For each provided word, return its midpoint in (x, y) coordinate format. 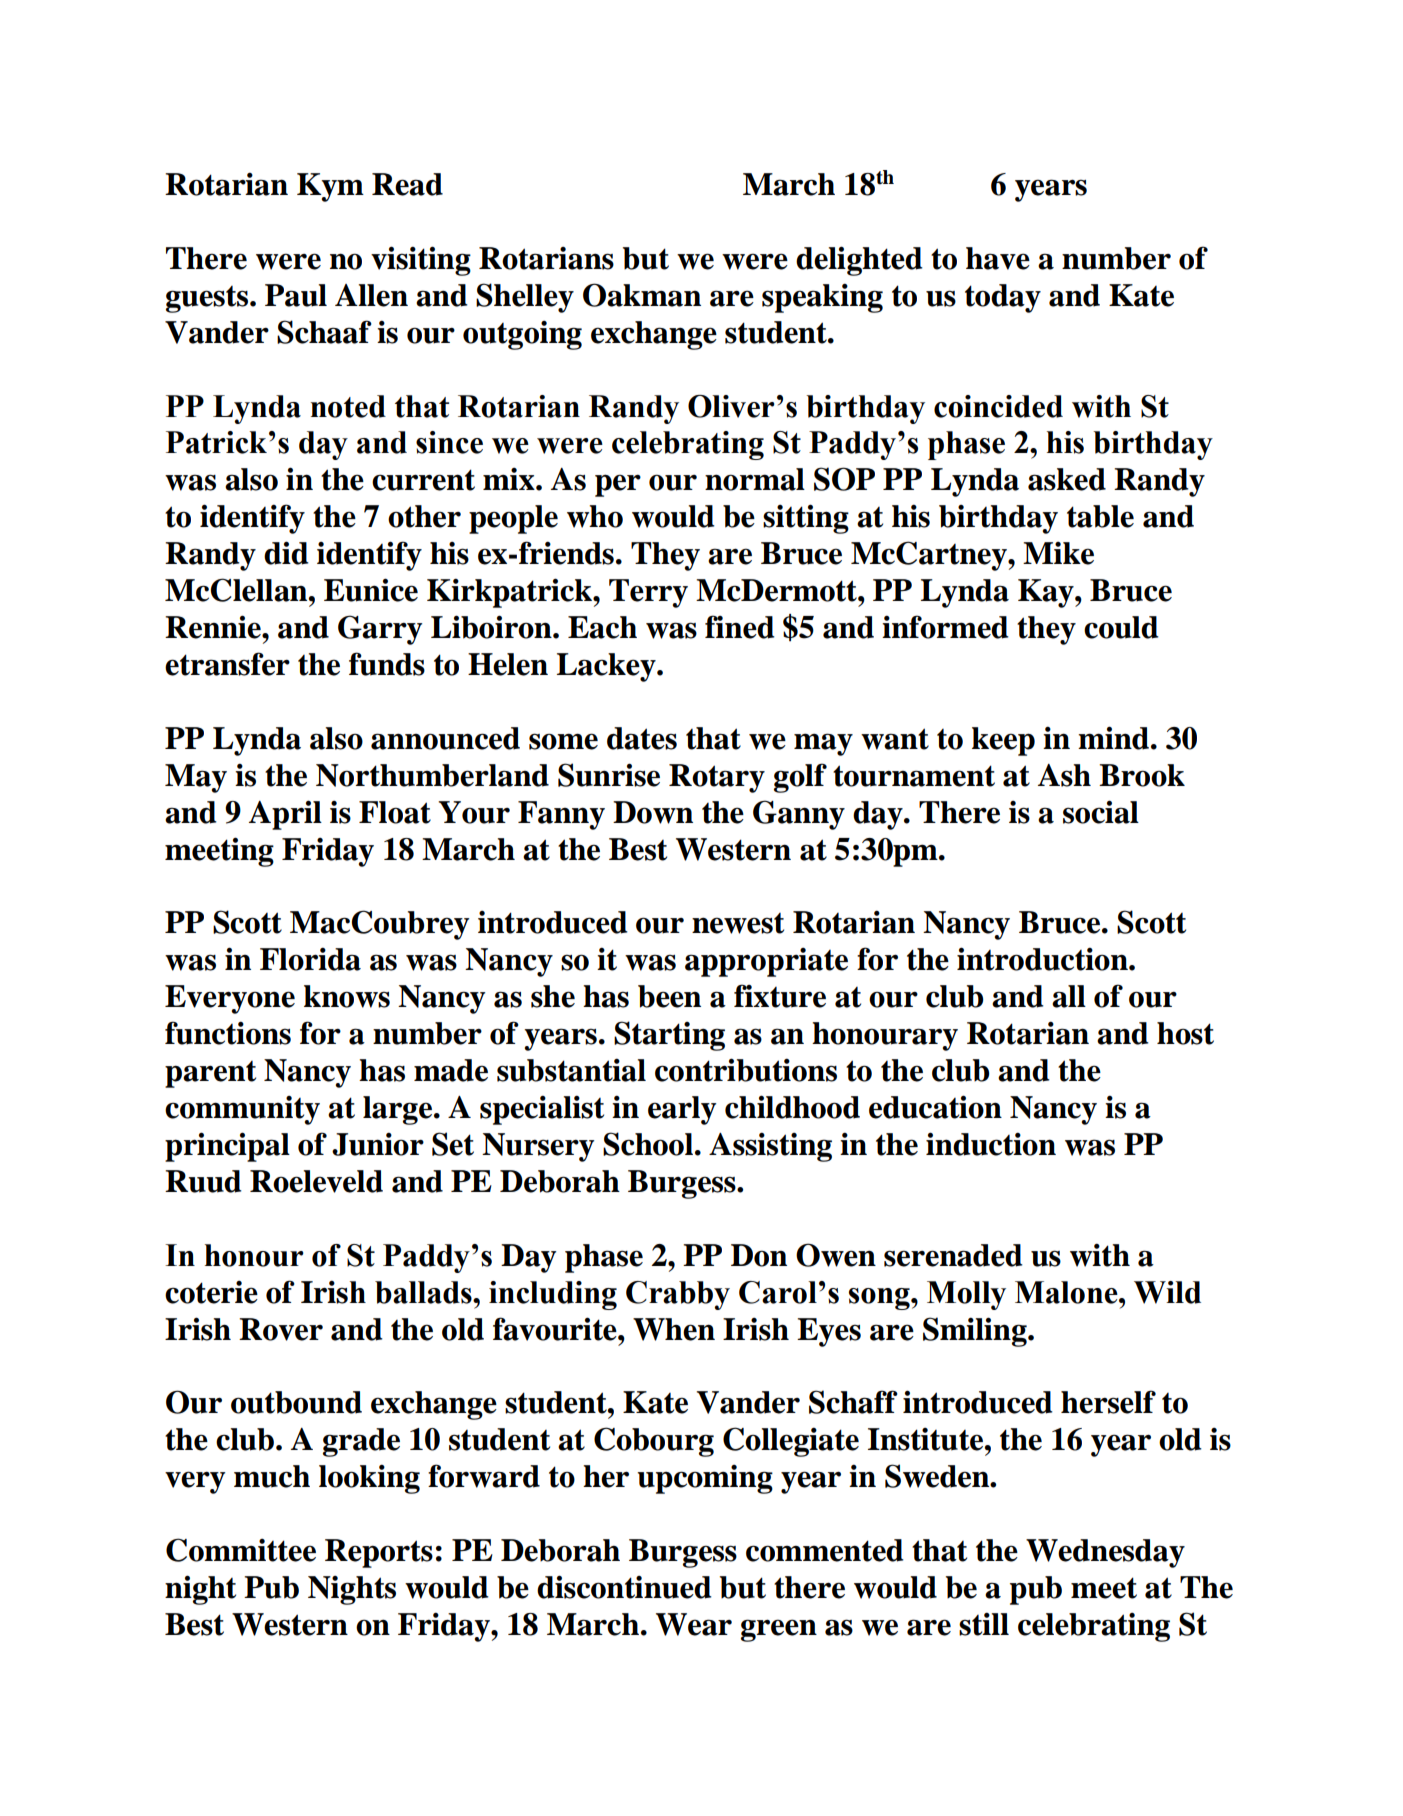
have (998, 258)
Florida (310, 959)
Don (759, 1255)
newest (738, 923)
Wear (694, 1624)
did (286, 553)
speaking (822, 298)
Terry (648, 593)
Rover (281, 1329)
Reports (379, 1553)
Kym (330, 187)
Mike (1058, 553)
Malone (1067, 1292)
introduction (1043, 959)
